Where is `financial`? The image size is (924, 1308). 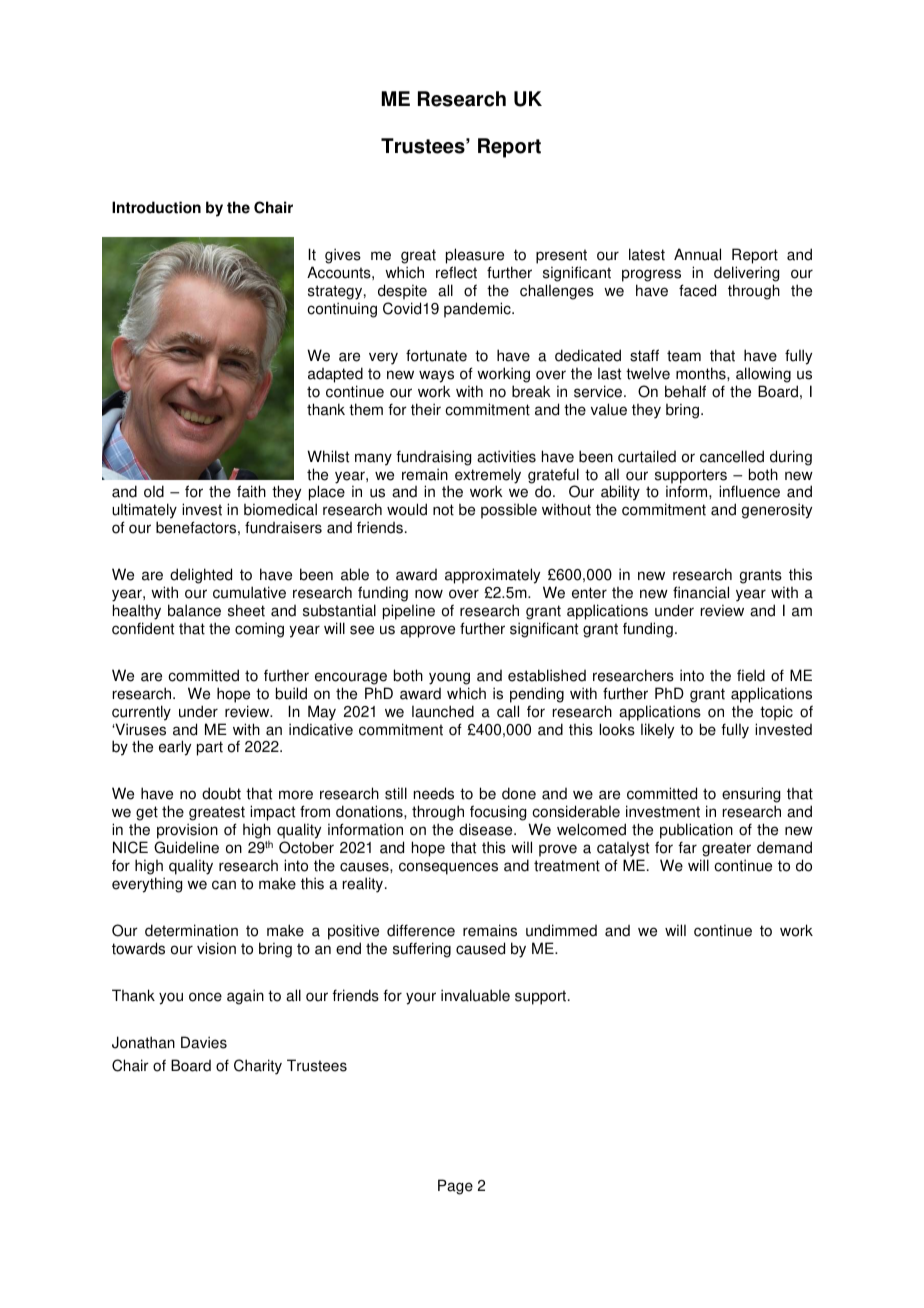
financial is located at coordinates (701, 592).
